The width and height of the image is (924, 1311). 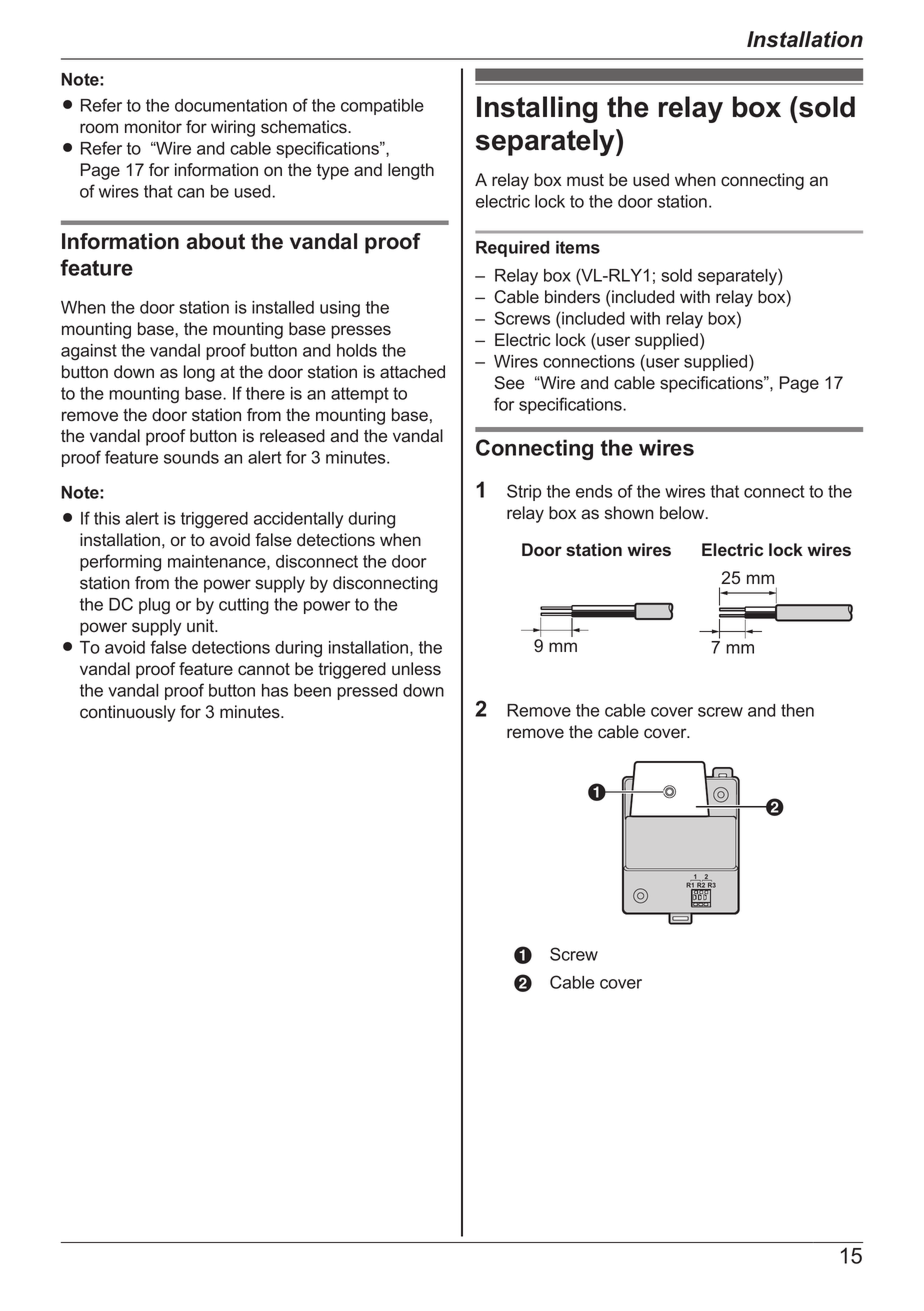 What do you see at coordinates (578, 247) in the image?
I see `items` at bounding box center [578, 247].
